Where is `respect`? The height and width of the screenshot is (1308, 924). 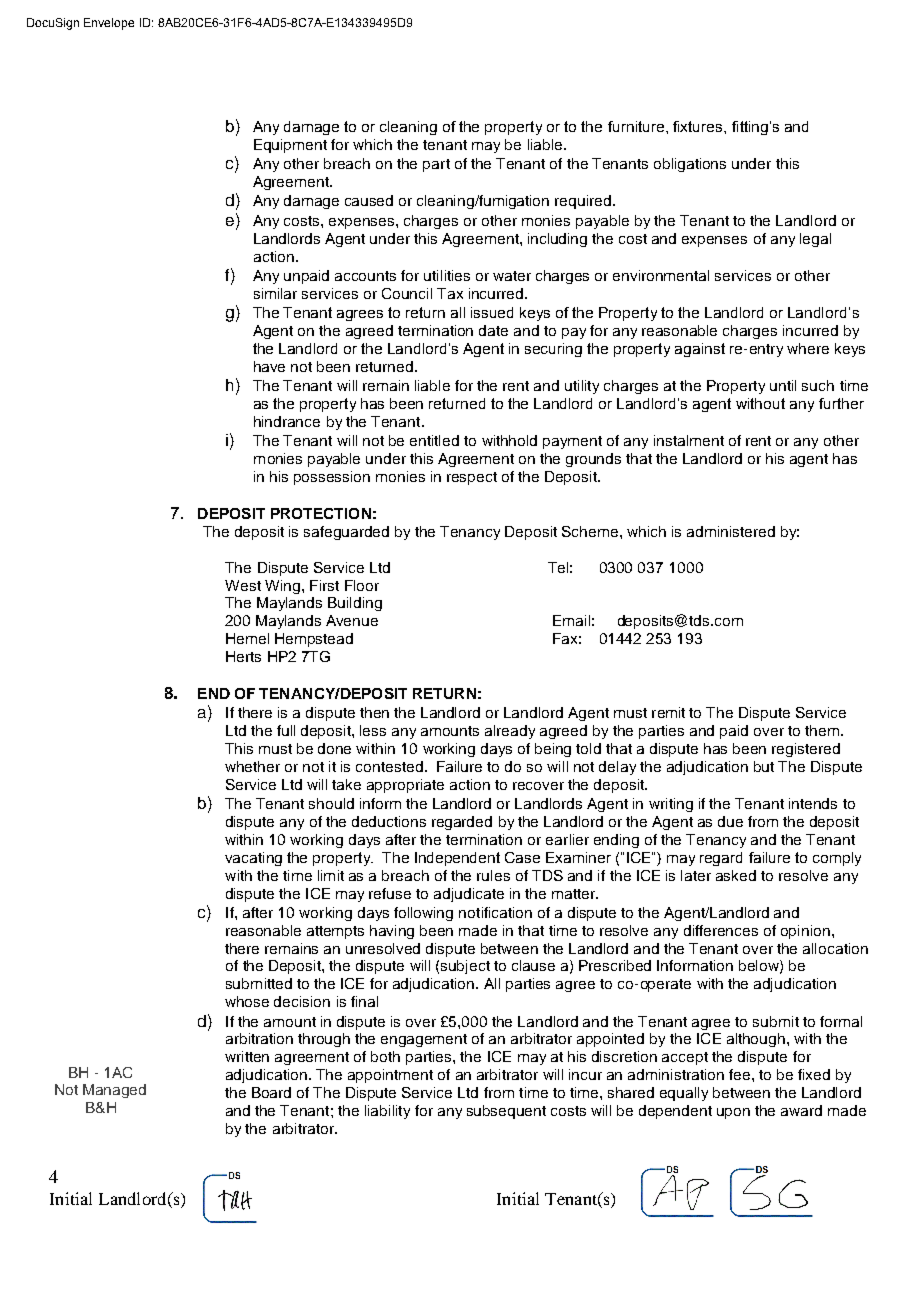 respect is located at coordinates (472, 478).
